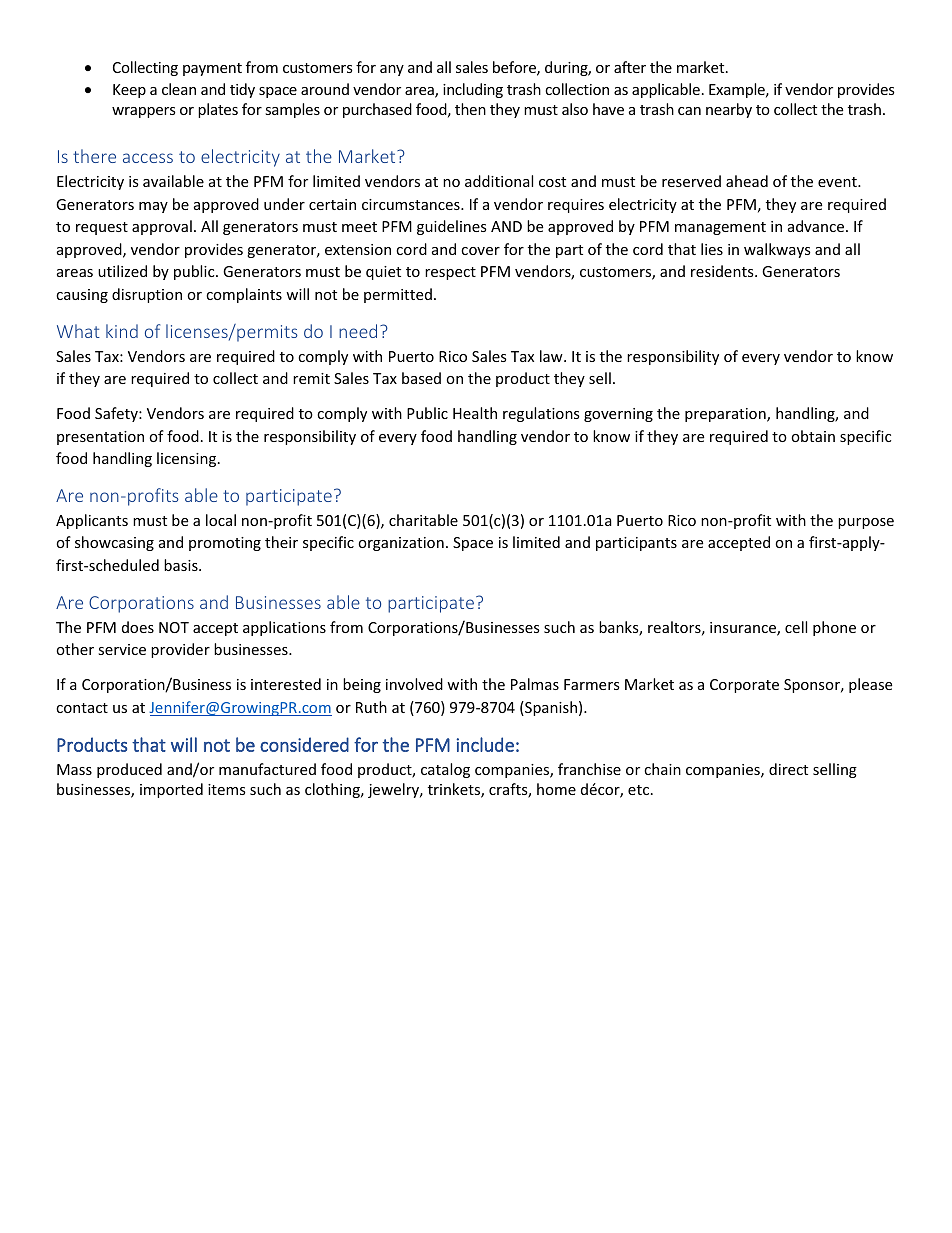 This screenshot has height=1233, width=952. I want to click on clean, so click(179, 89).
